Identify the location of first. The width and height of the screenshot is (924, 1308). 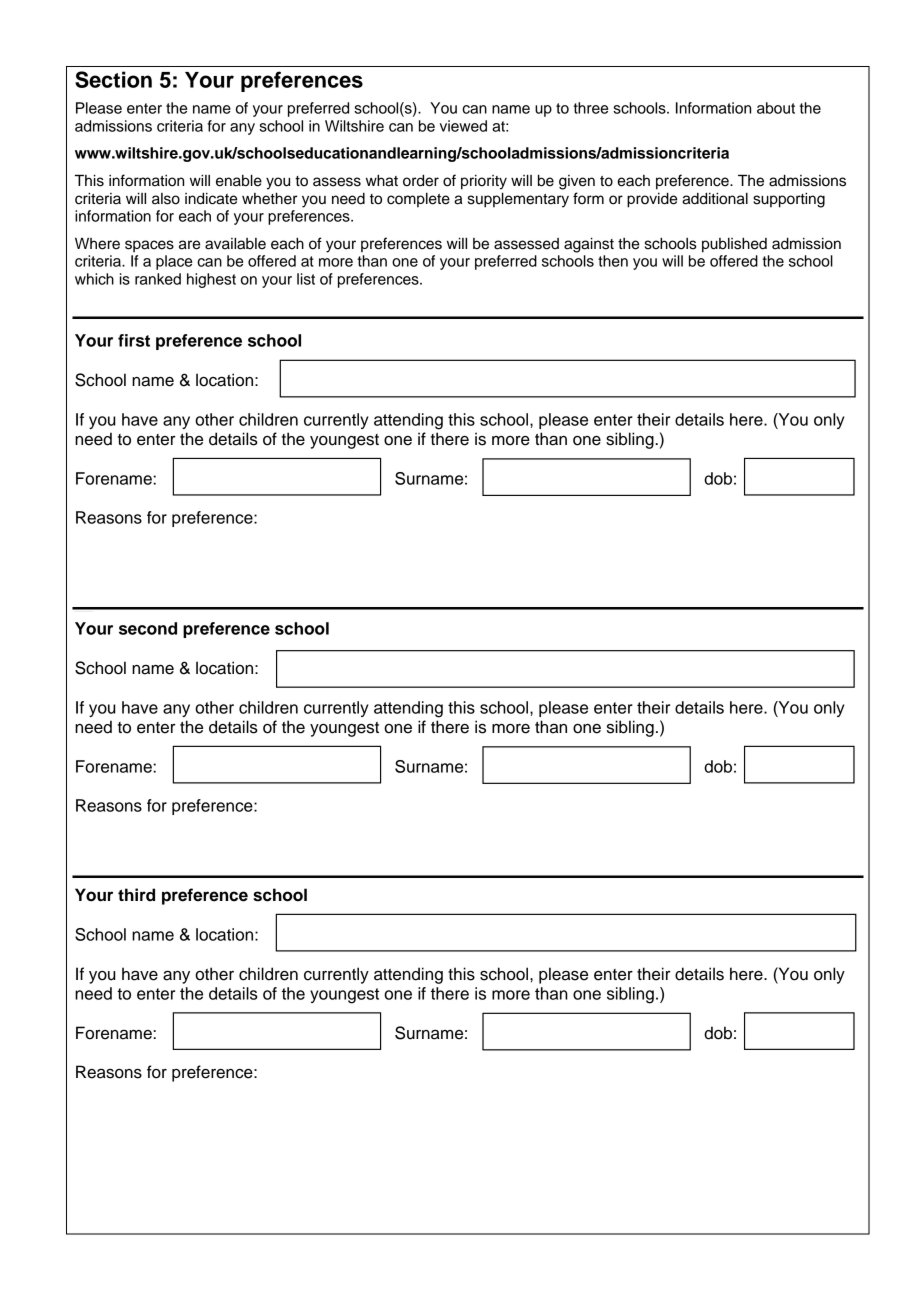
(134, 340).
